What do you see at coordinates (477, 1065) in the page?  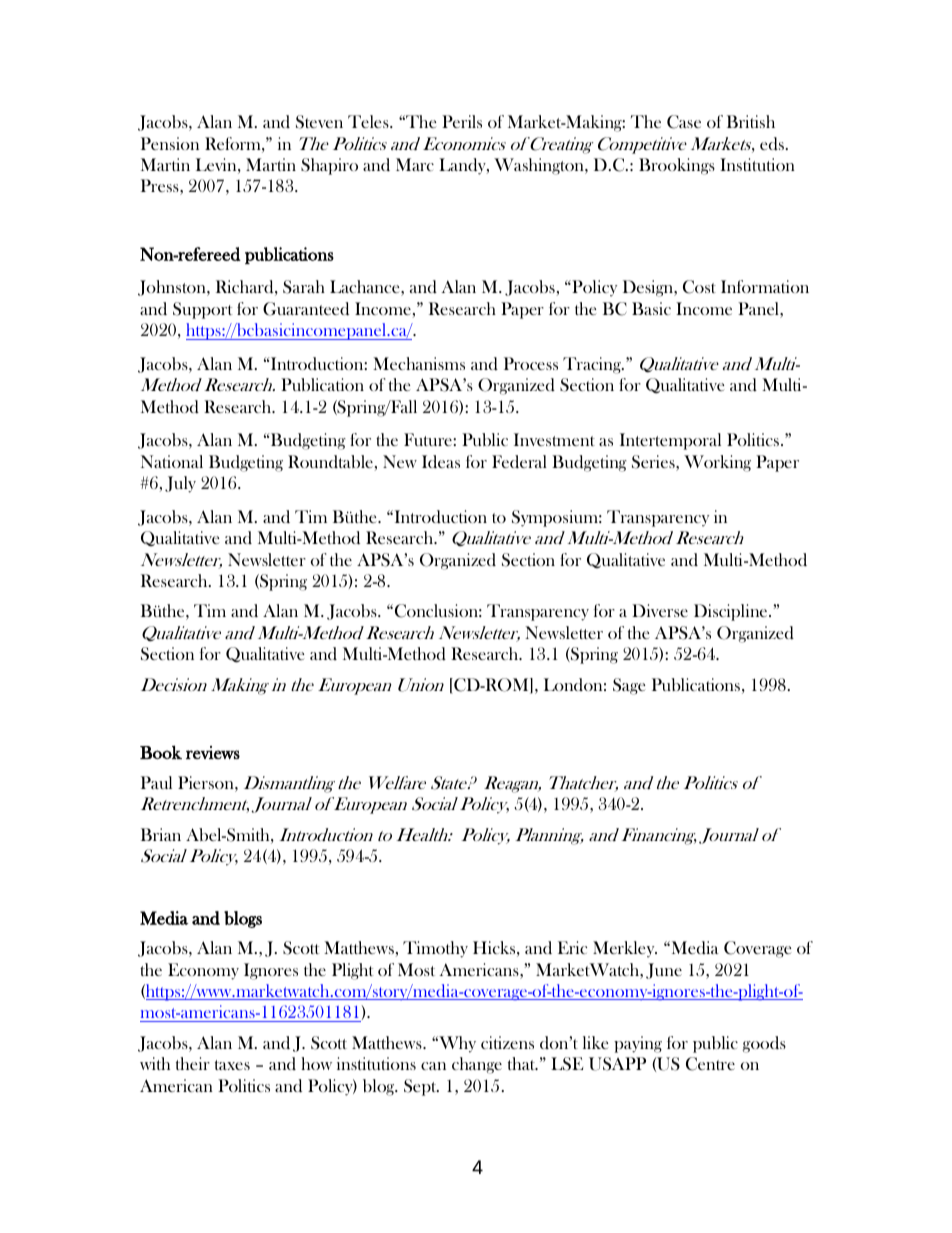 I see `change` at bounding box center [477, 1065].
